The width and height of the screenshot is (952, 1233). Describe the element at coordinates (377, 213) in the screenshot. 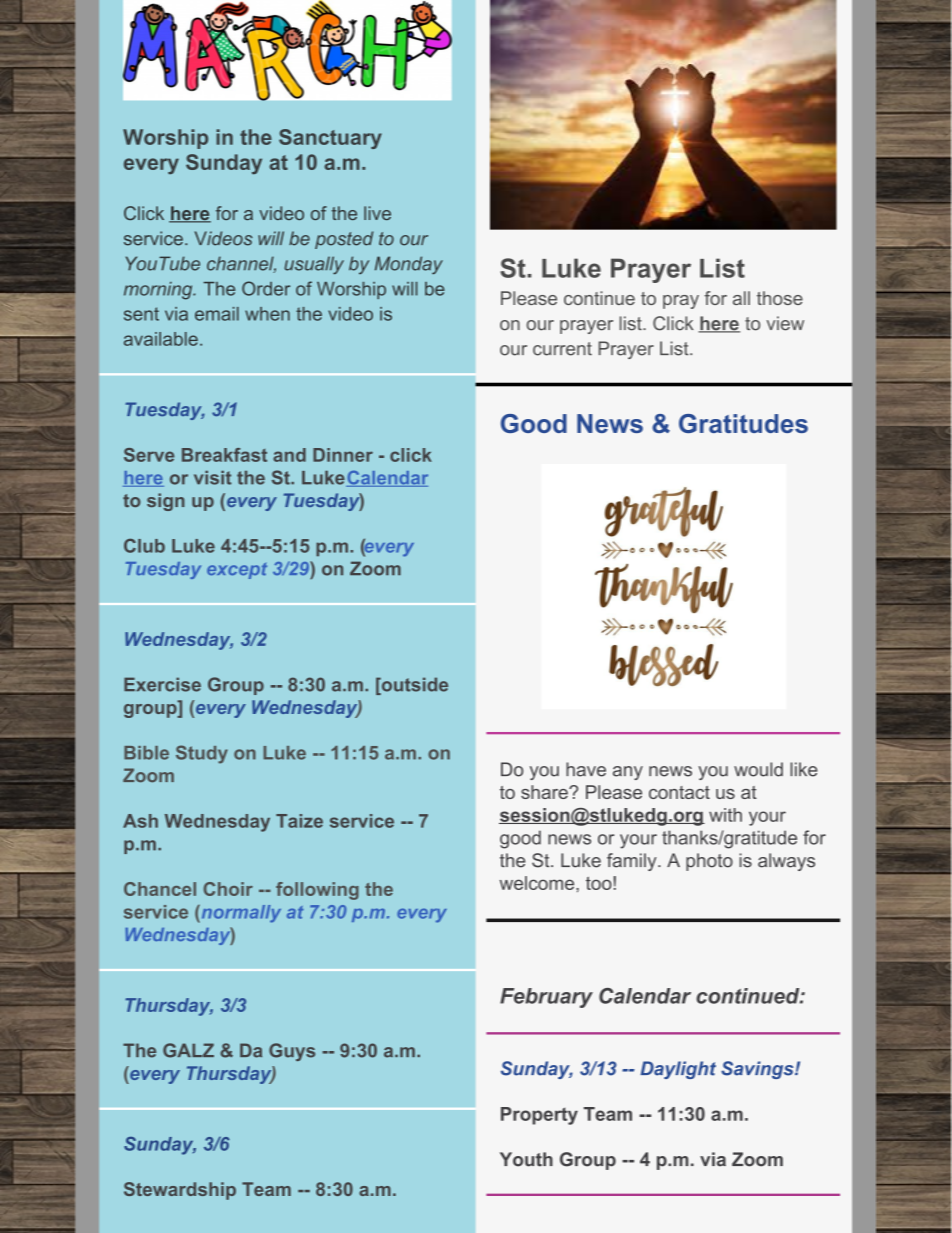

I see `live` at that location.
